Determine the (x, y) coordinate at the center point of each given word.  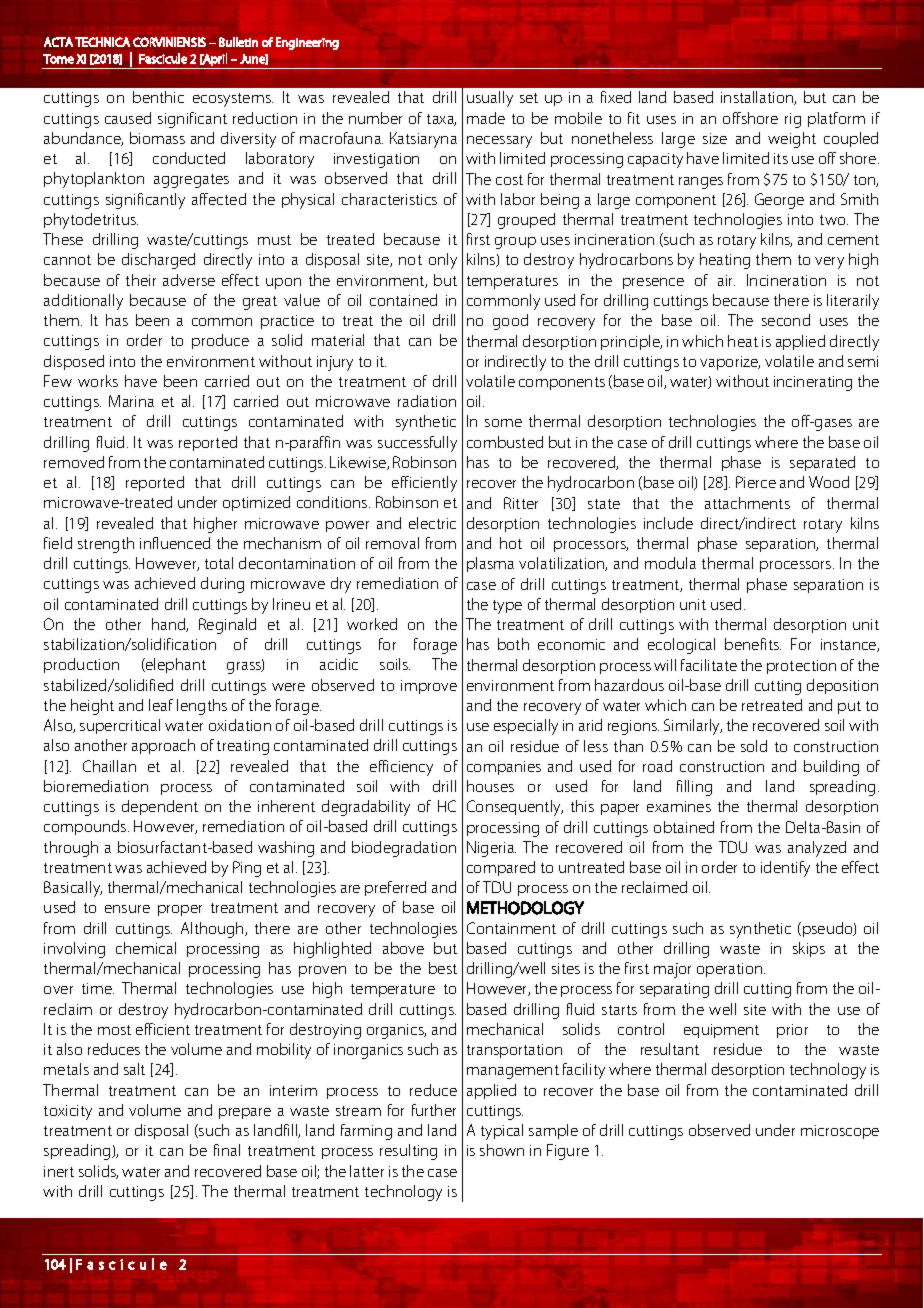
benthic (158, 97)
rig (793, 120)
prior (792, 1031)
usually (490, 99)
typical (502, 1132)
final (227, 1150)
